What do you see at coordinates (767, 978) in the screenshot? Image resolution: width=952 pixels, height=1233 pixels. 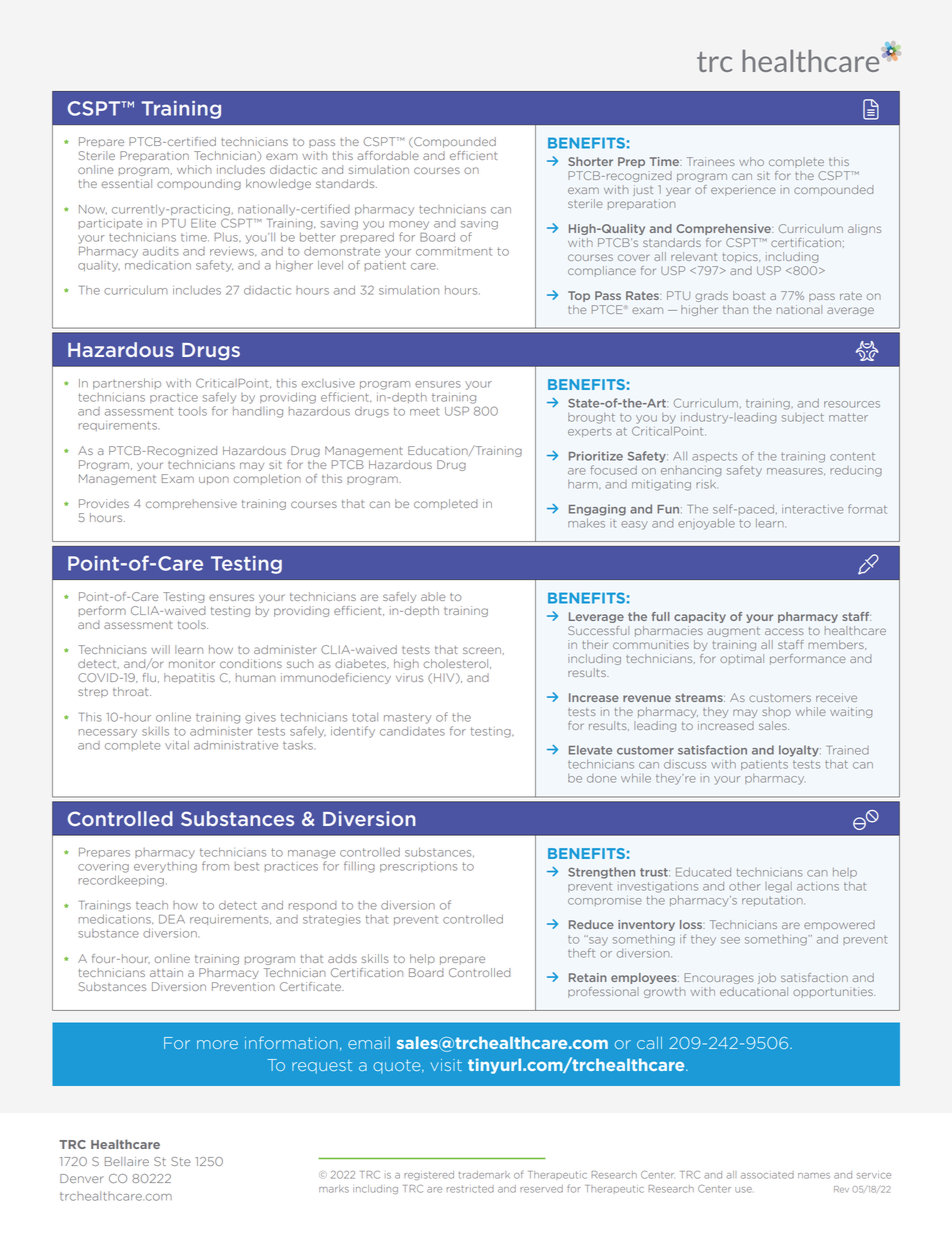 I see `job` at bounding box center [767, 978].
